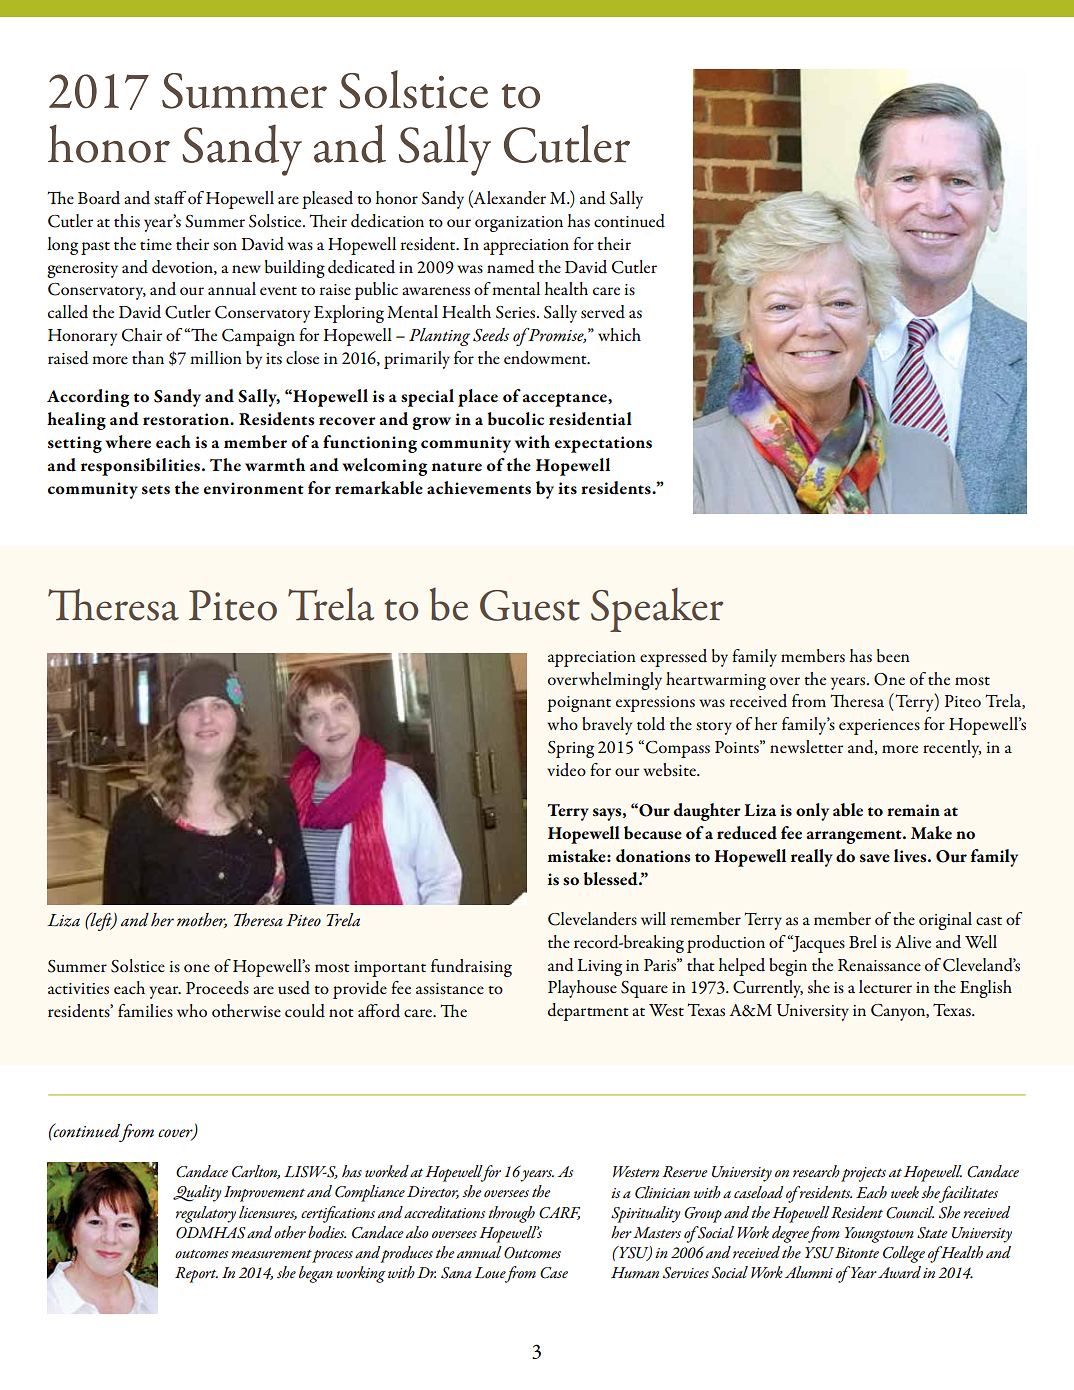 This screenshot has width=1074, height=1390. I want to click on through, so click(511, 1214).
